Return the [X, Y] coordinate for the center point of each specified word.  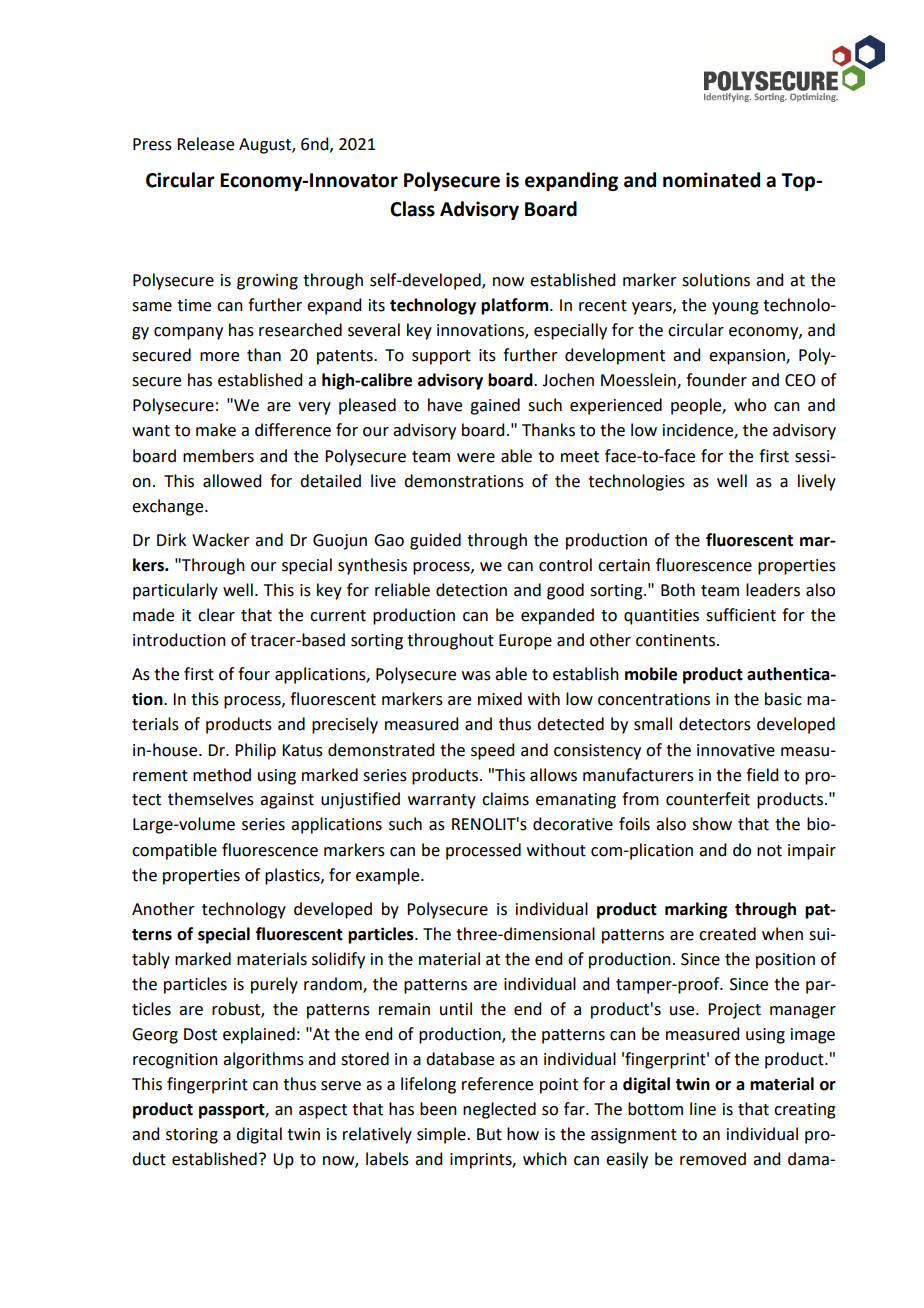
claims [505, 799]
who [750, 405]
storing [192, 1136]
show [712, 824]
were [476, 458]
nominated [711, 180]
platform [516, 306]
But [489, 1134]
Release [205, 144]
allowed [232, 481]
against [287, 801]
